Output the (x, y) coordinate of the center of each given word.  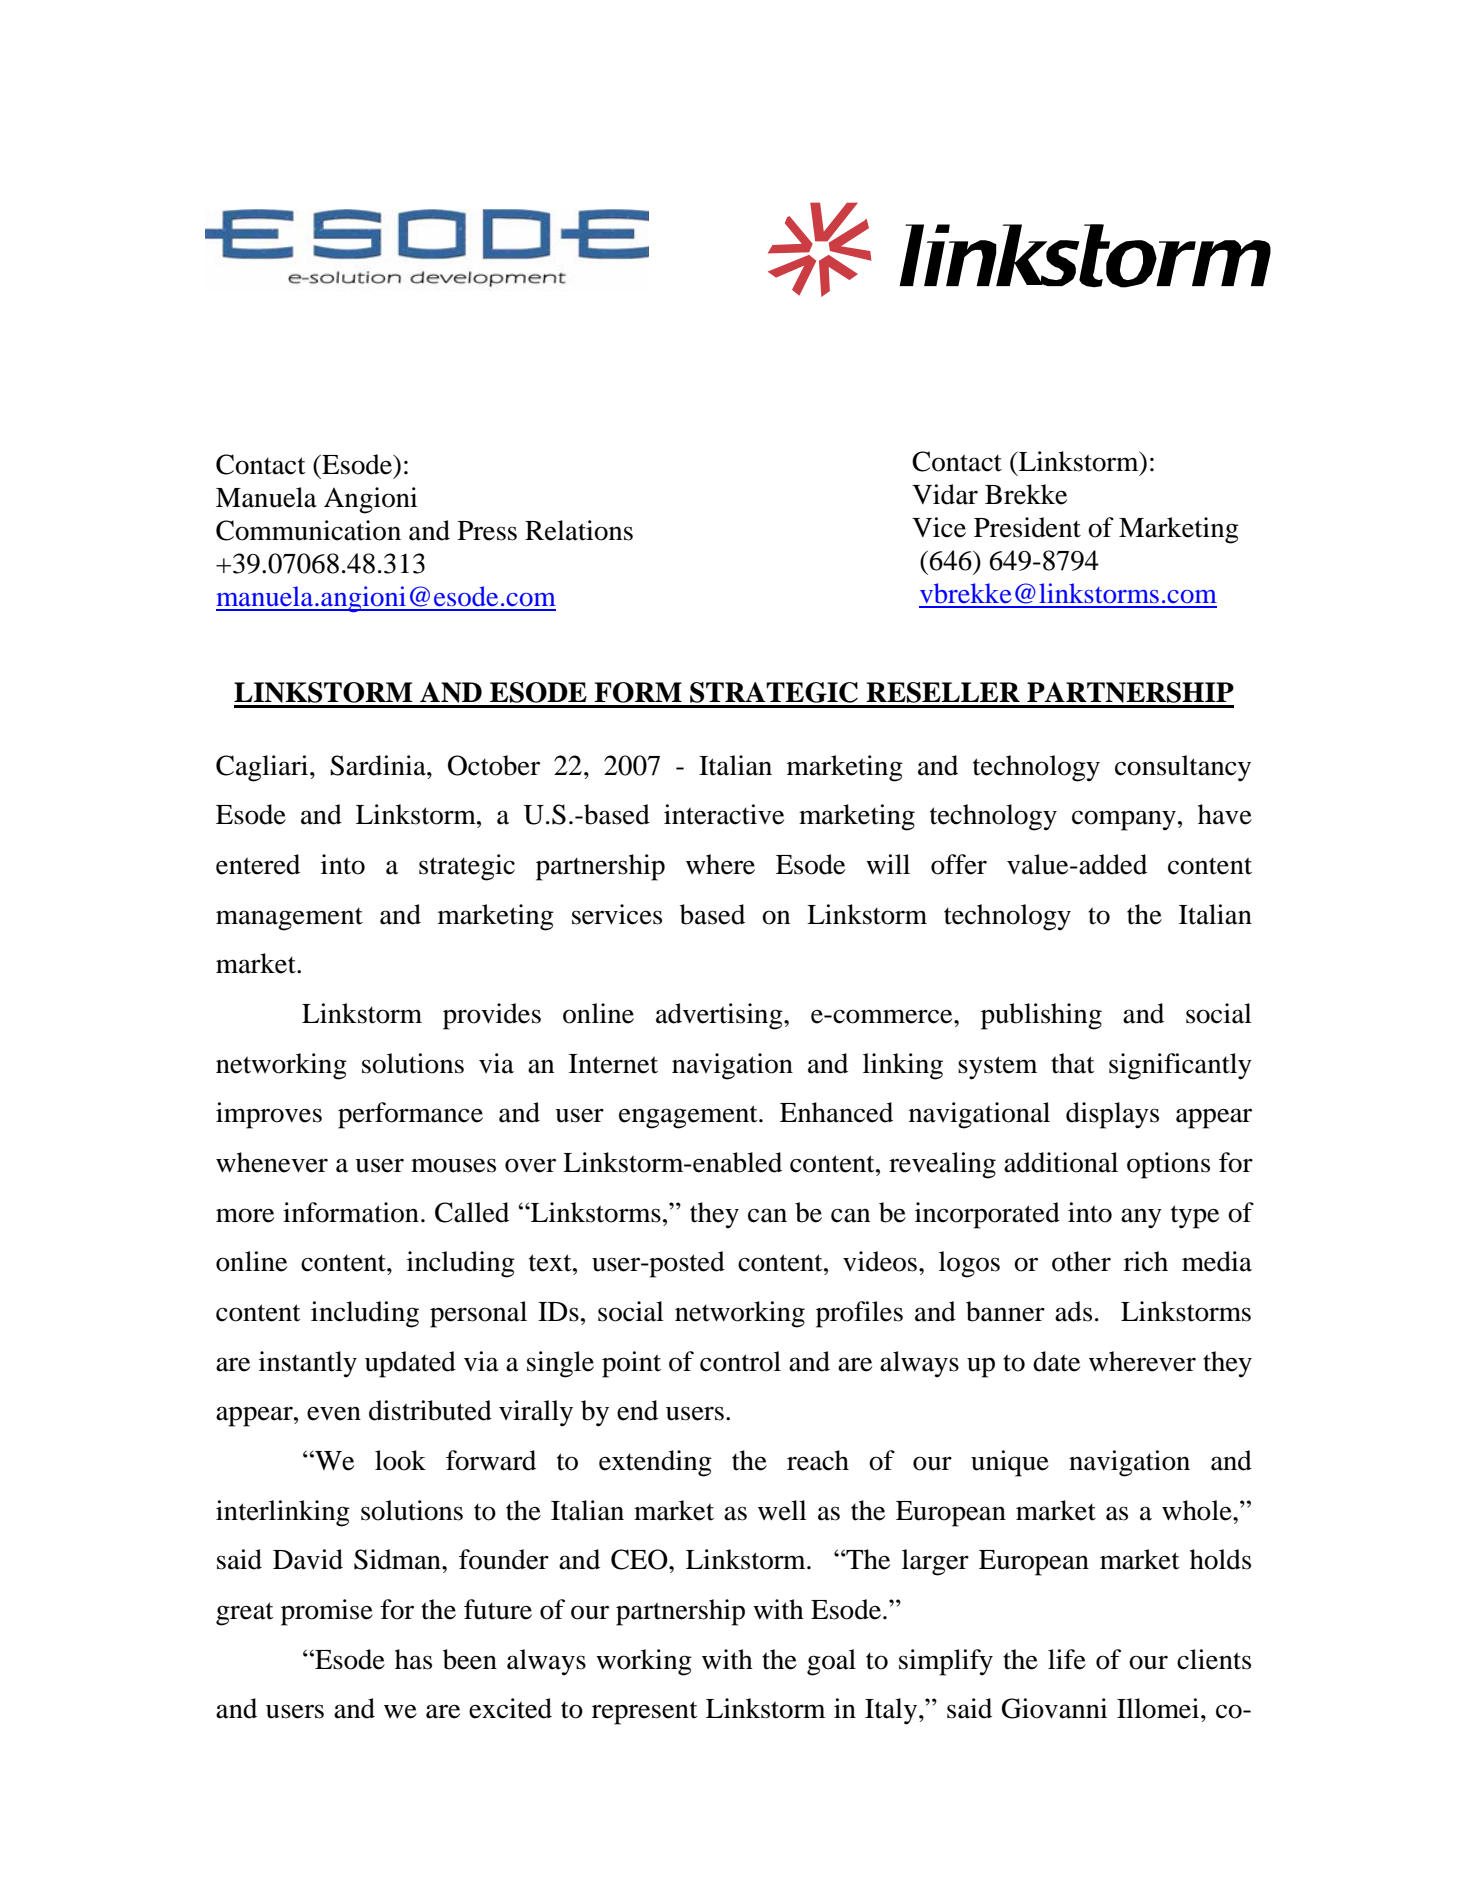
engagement (689, 1117)
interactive (724, 814)
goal (831, 1662)
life (1067, 1659)
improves (269, 1115)
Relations (579, 530)
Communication (308, 530)
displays (1112, 1115)
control (740, 1361)
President (1027, 527)
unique (1010, 1463)
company (1124, 820)
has (413, 1659)
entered (258, 864)
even (334, 1413)
